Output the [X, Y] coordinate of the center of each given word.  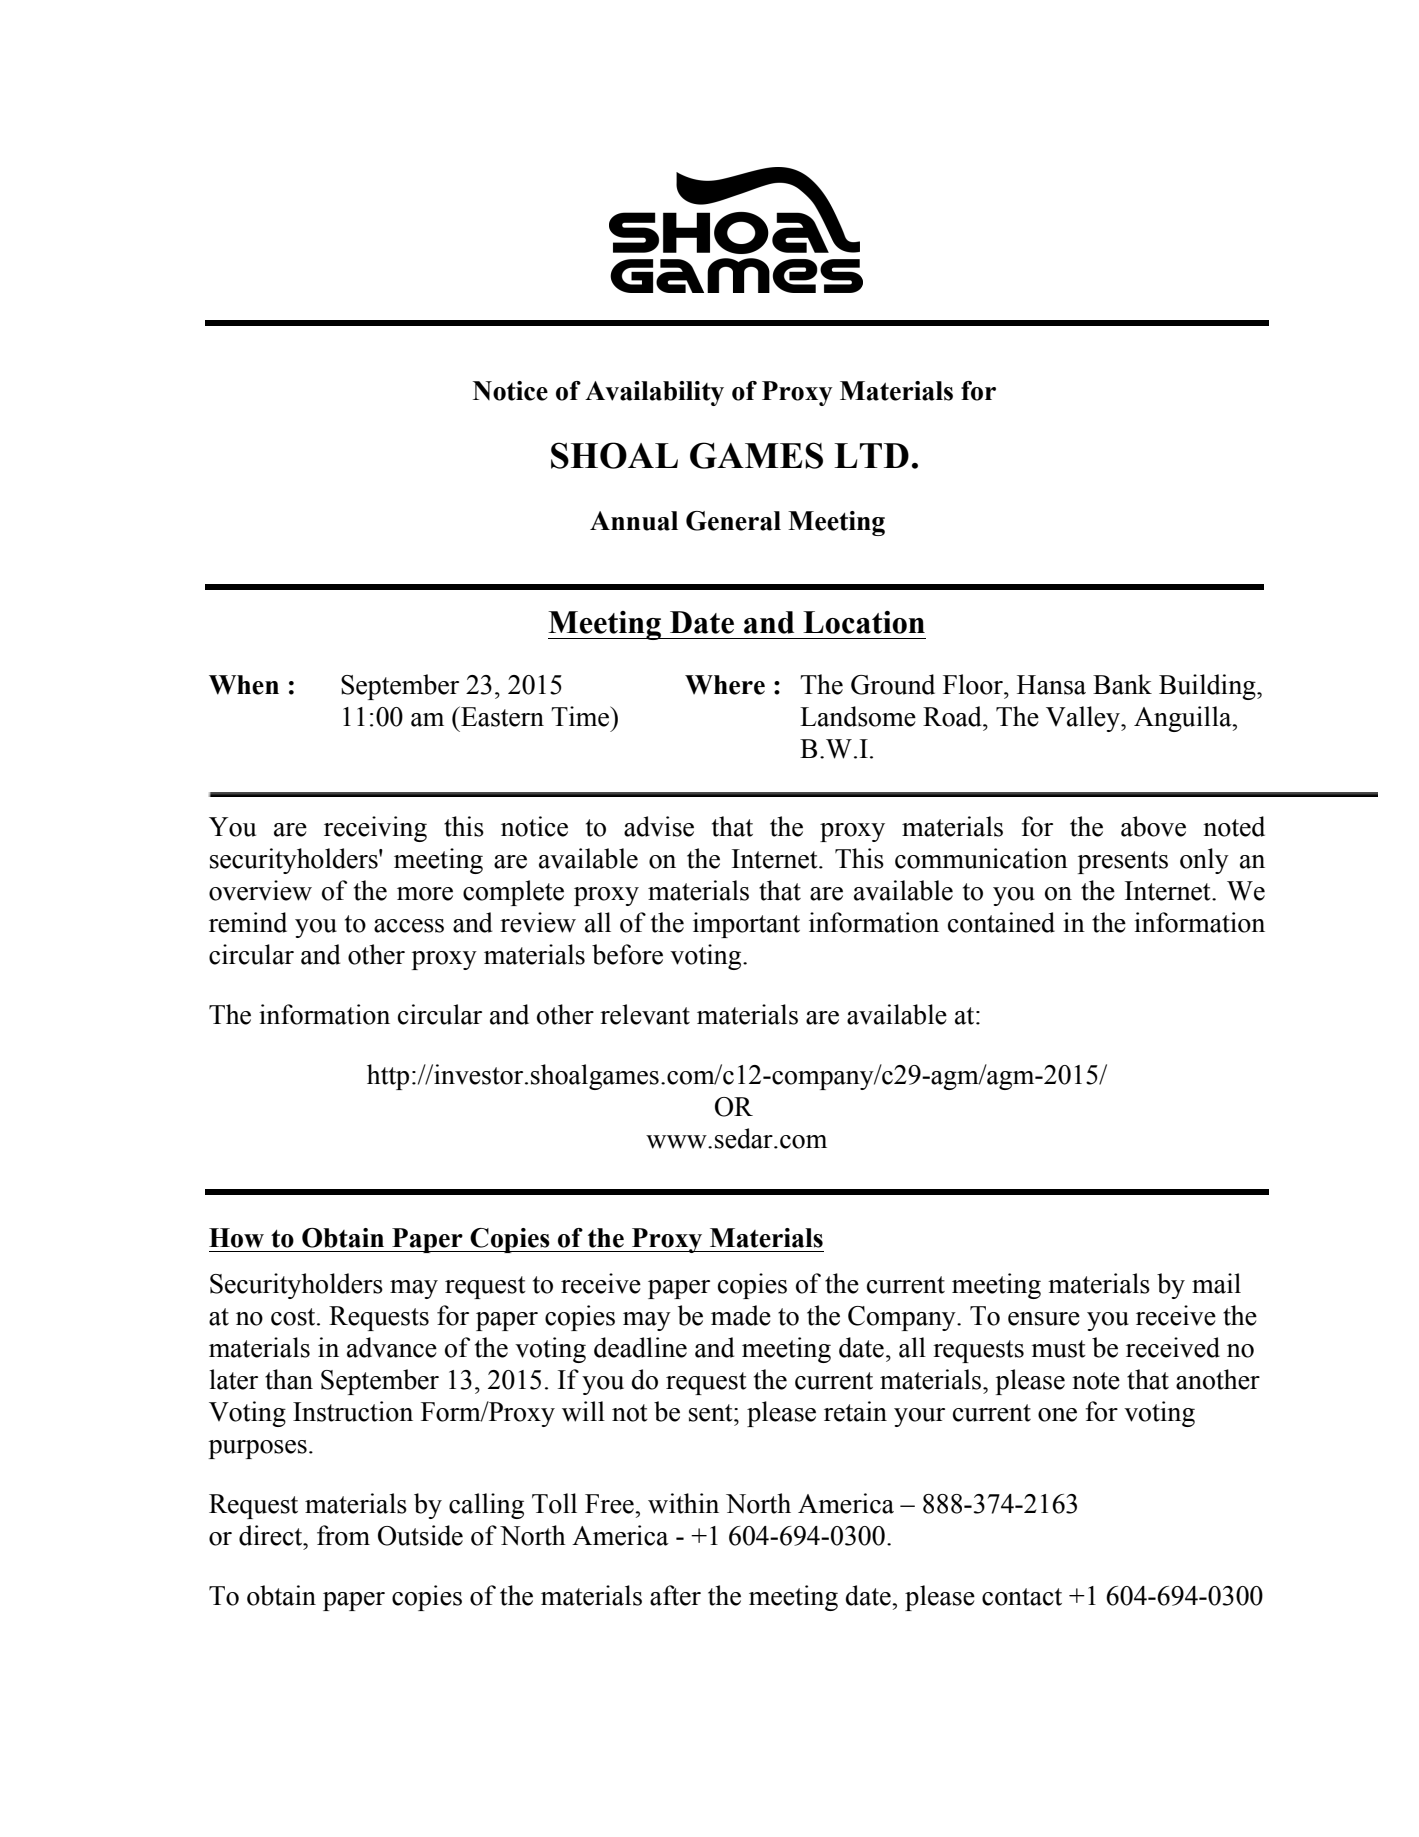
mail [1216, 1283]
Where [725, 685]
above [1153, 826]
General [733, 521]
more [425, 894]
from [343, 1535]
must [1058, 1349]
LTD [871, 455]
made [741, 1315]
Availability [654, 393]
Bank [1122, 684]
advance [392, 1347]
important [746, 925]
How [236, 1238]
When [244, 685]
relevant [645, 1014]
